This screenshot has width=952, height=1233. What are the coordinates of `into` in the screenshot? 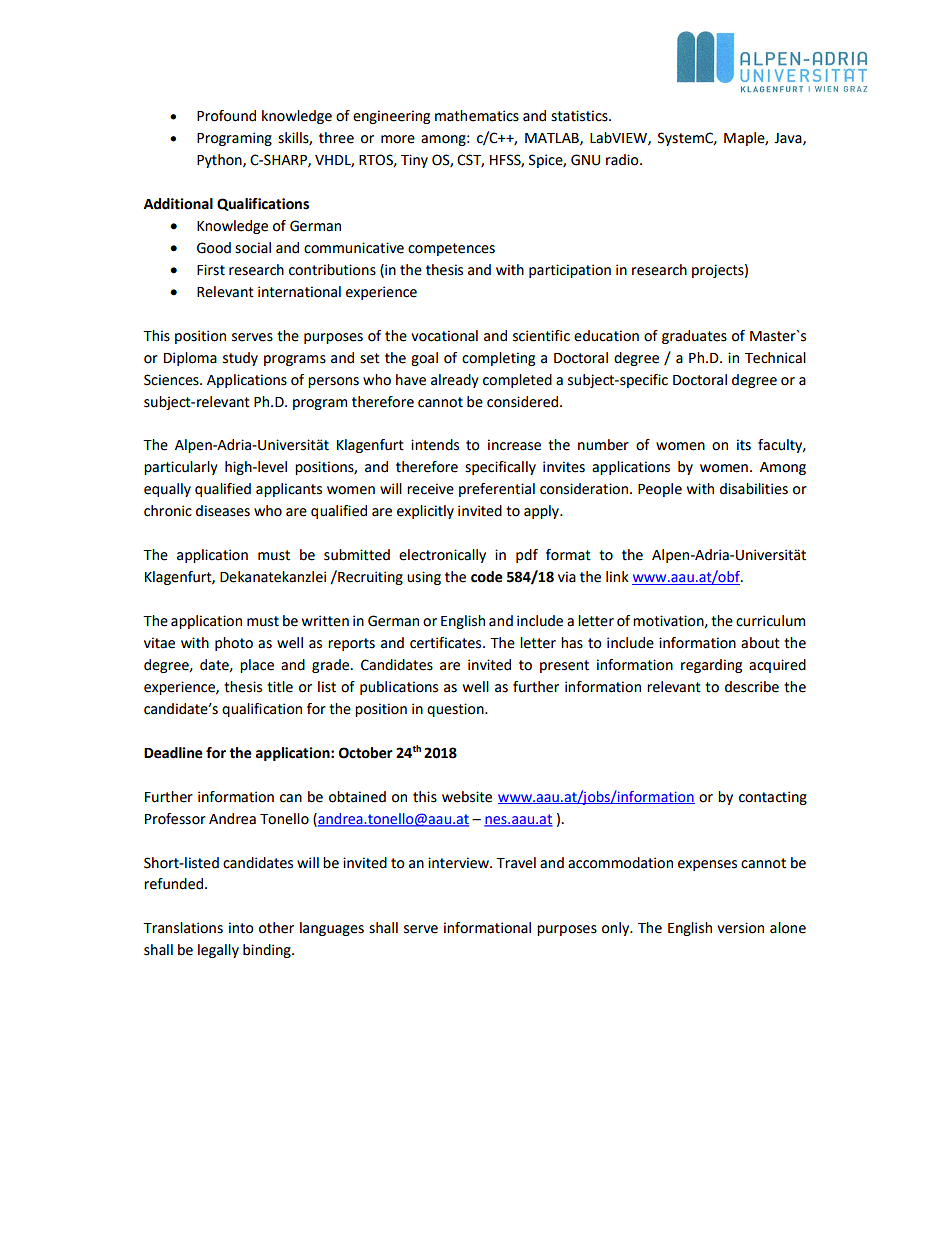 It's located at (241, 928).
